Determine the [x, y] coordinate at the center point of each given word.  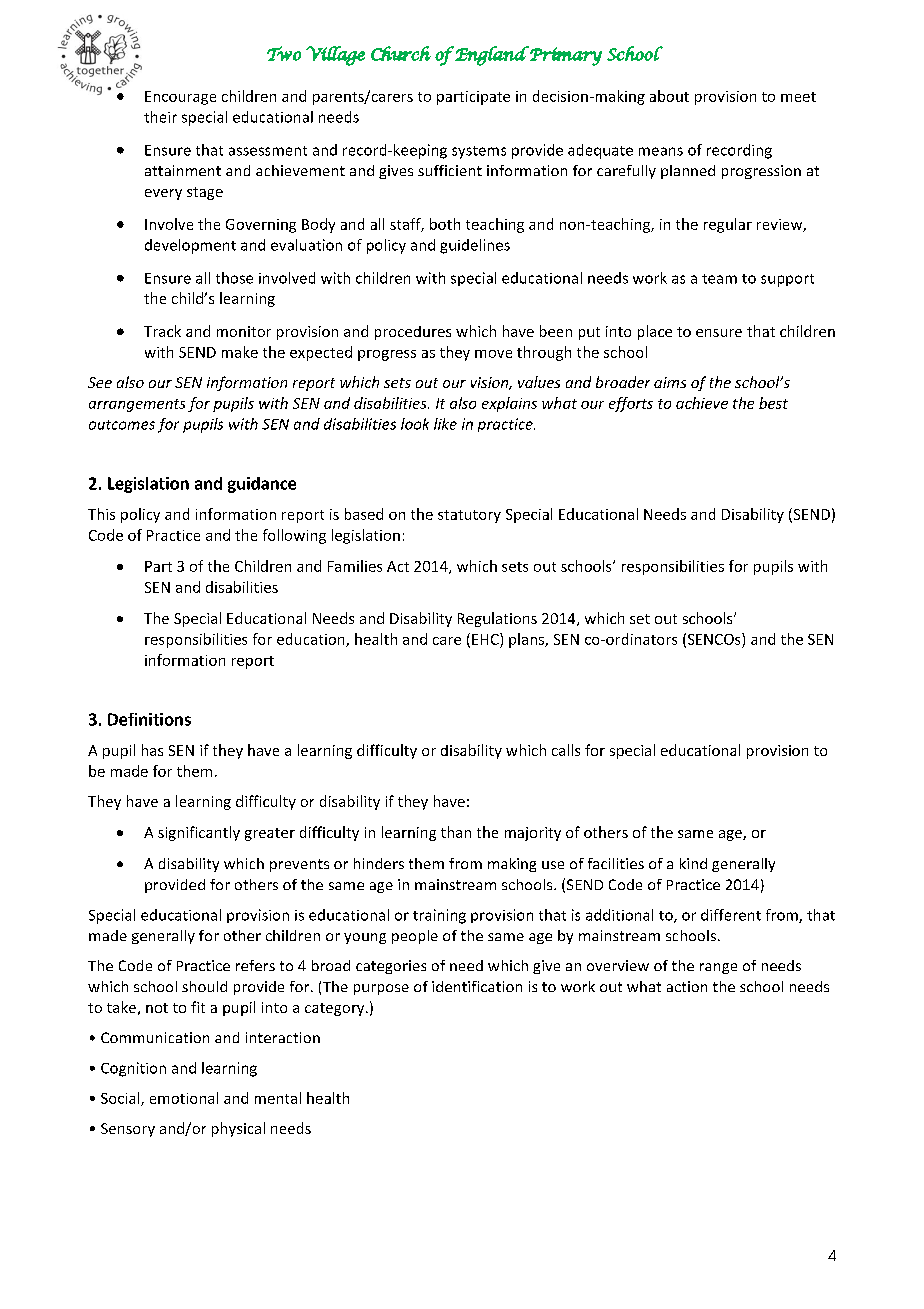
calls [566, 750]
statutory [469, 516]
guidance [262, 485]
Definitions [149, 719]
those [234, 278]
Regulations [497, 619]
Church [401, 53]
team [719, 279]
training [439, 916]
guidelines [475, 246]
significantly [199, 833]
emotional [184, 1098]
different [731, 915]
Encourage [180, 98]
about [669, 96]
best [773, 403]
